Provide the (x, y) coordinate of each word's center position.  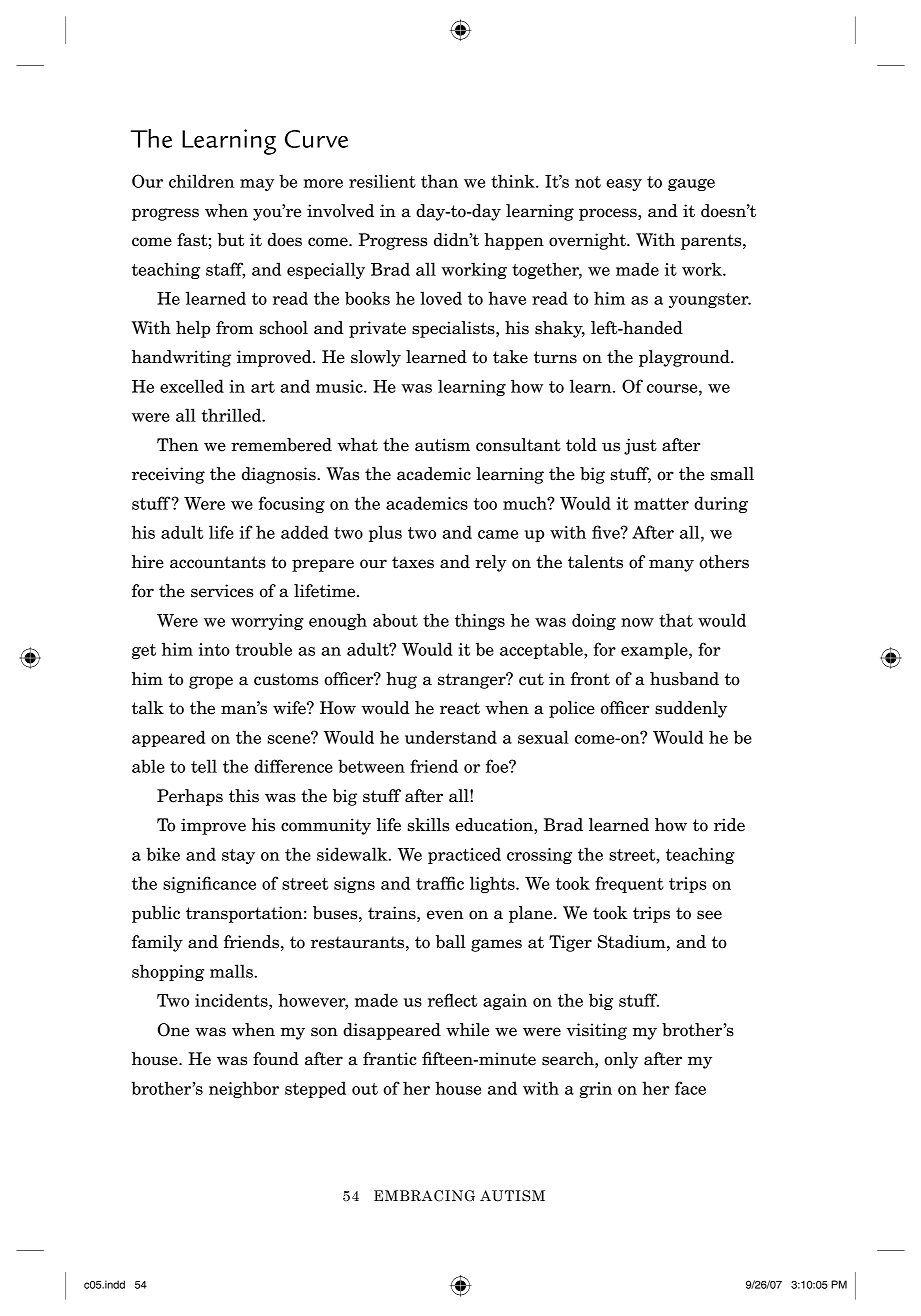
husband (684, 679)
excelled (192, 386)
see (709, 915)
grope (211, 682)
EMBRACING (424, 1196)
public (156, 914)
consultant (518, 445)
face (690, 1088)
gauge (691, 185)
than (439, 181)
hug (401, 680)
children (201, 181)
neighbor (244, 1089)
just (640, 446)
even (445, 915)
